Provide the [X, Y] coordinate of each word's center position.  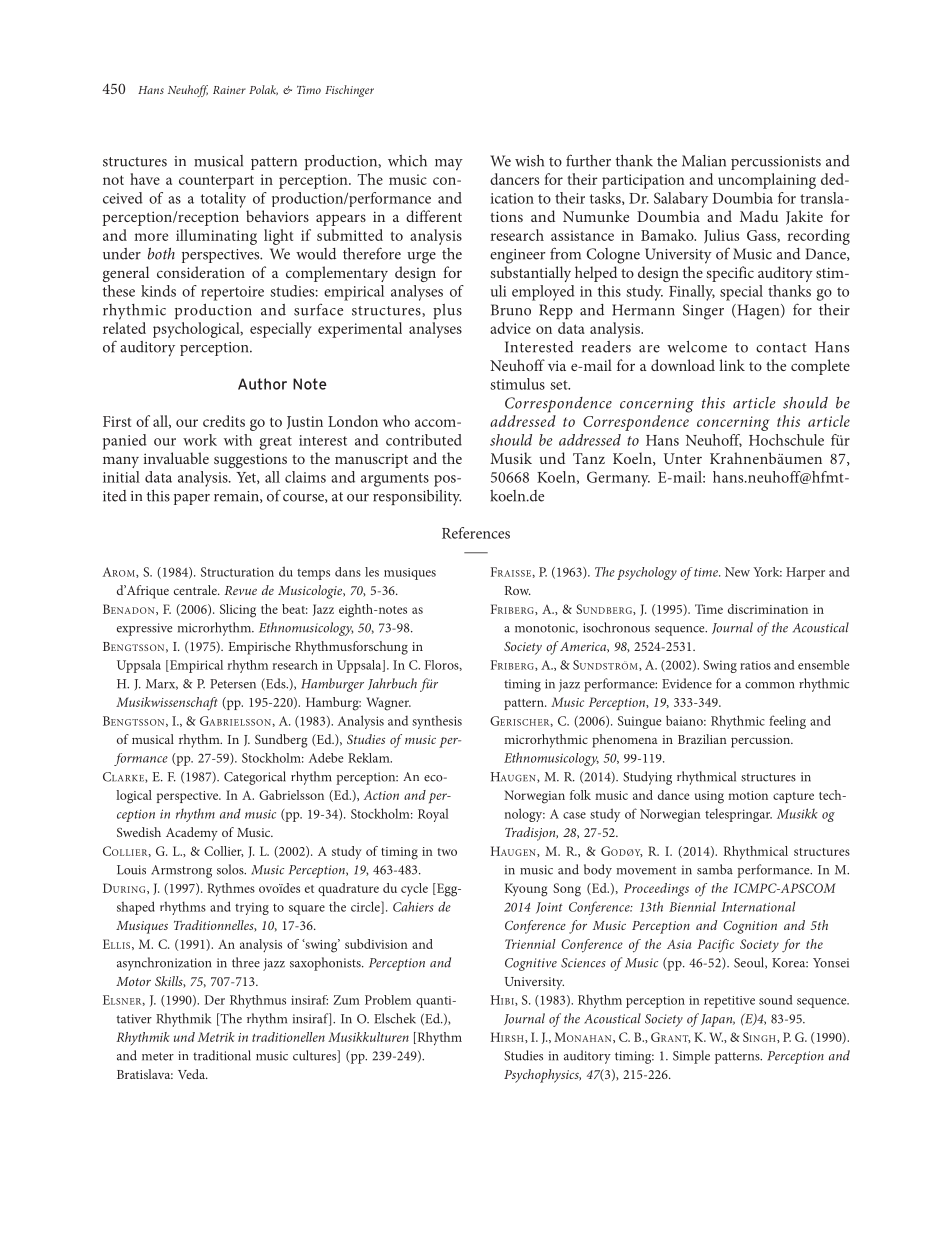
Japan [718, 1020]
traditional [222, 1055]
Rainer [229, 90]
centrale [196, 590]
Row [518, 590]
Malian [704, 161]
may [449, 165]
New [737, 572]
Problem [388, 1000]
